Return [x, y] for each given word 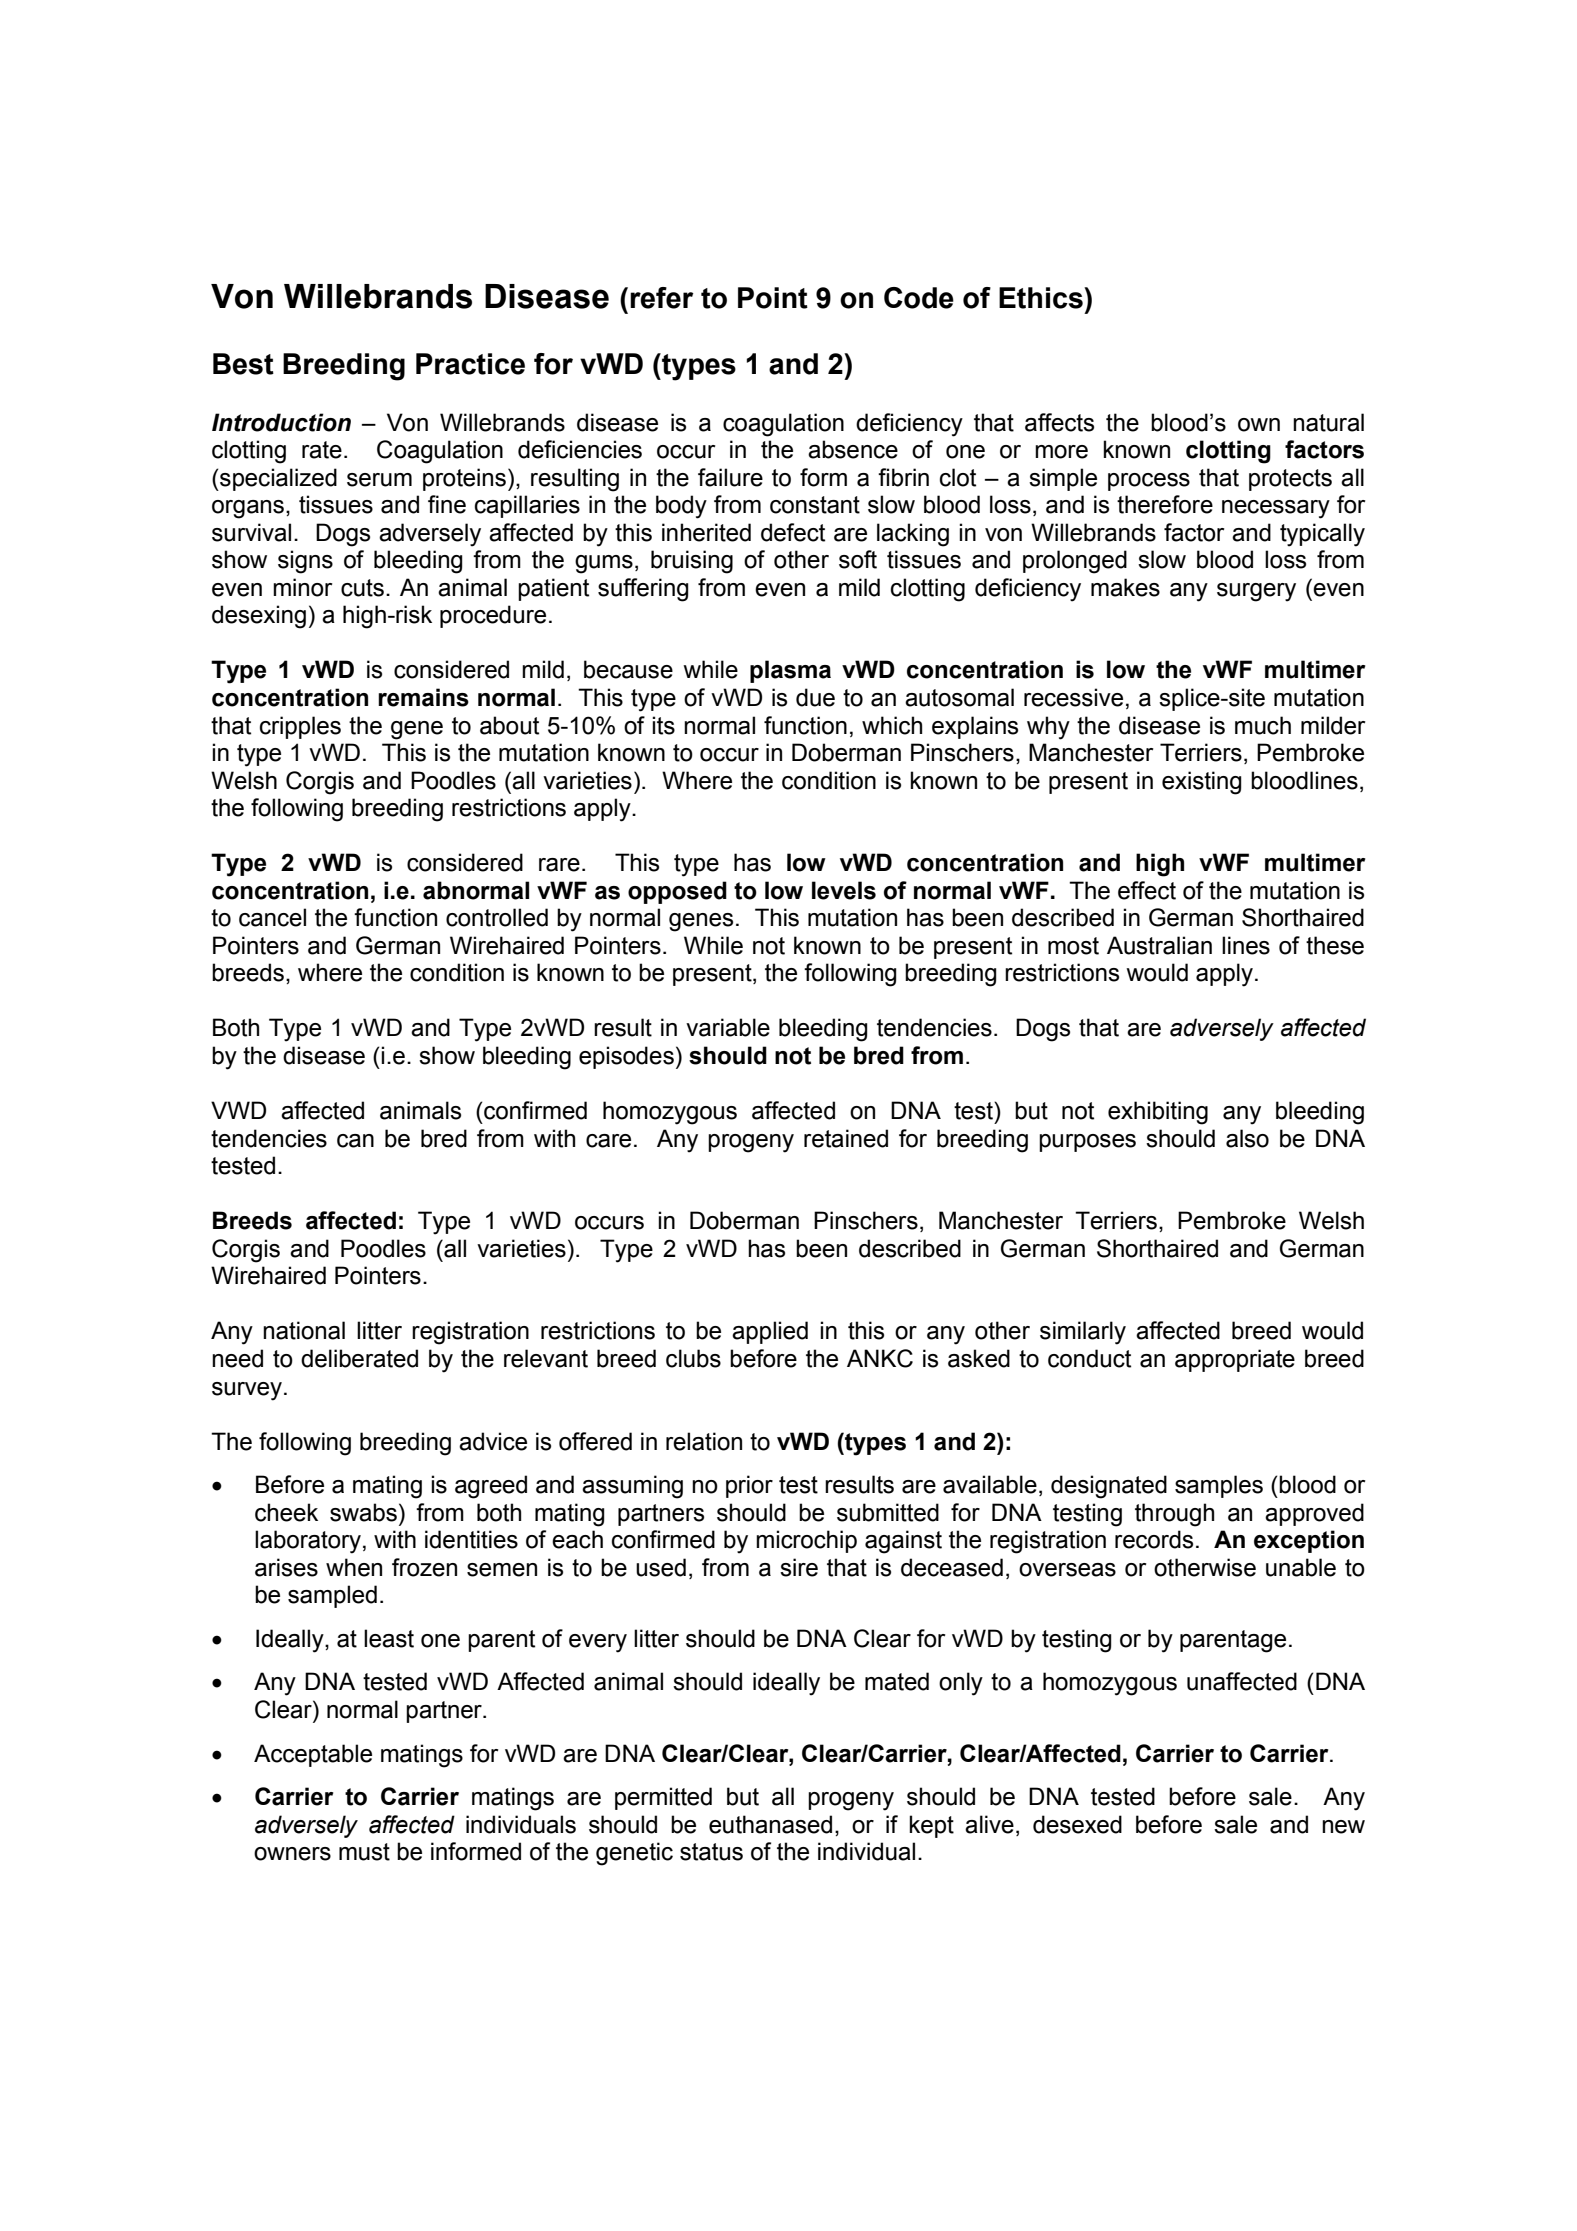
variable [728, 1027]
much [1263, 725]
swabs [363, 1512]
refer [662, 298]
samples [1219, 1486]
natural [1328, 422]
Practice [470, 364]
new [1343, 1827]
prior [749, 1486]
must [364, 1852]
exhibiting [1158, 1113]
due [815, 697]
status [711, 1852]
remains [423, 697]
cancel [272, 917]
